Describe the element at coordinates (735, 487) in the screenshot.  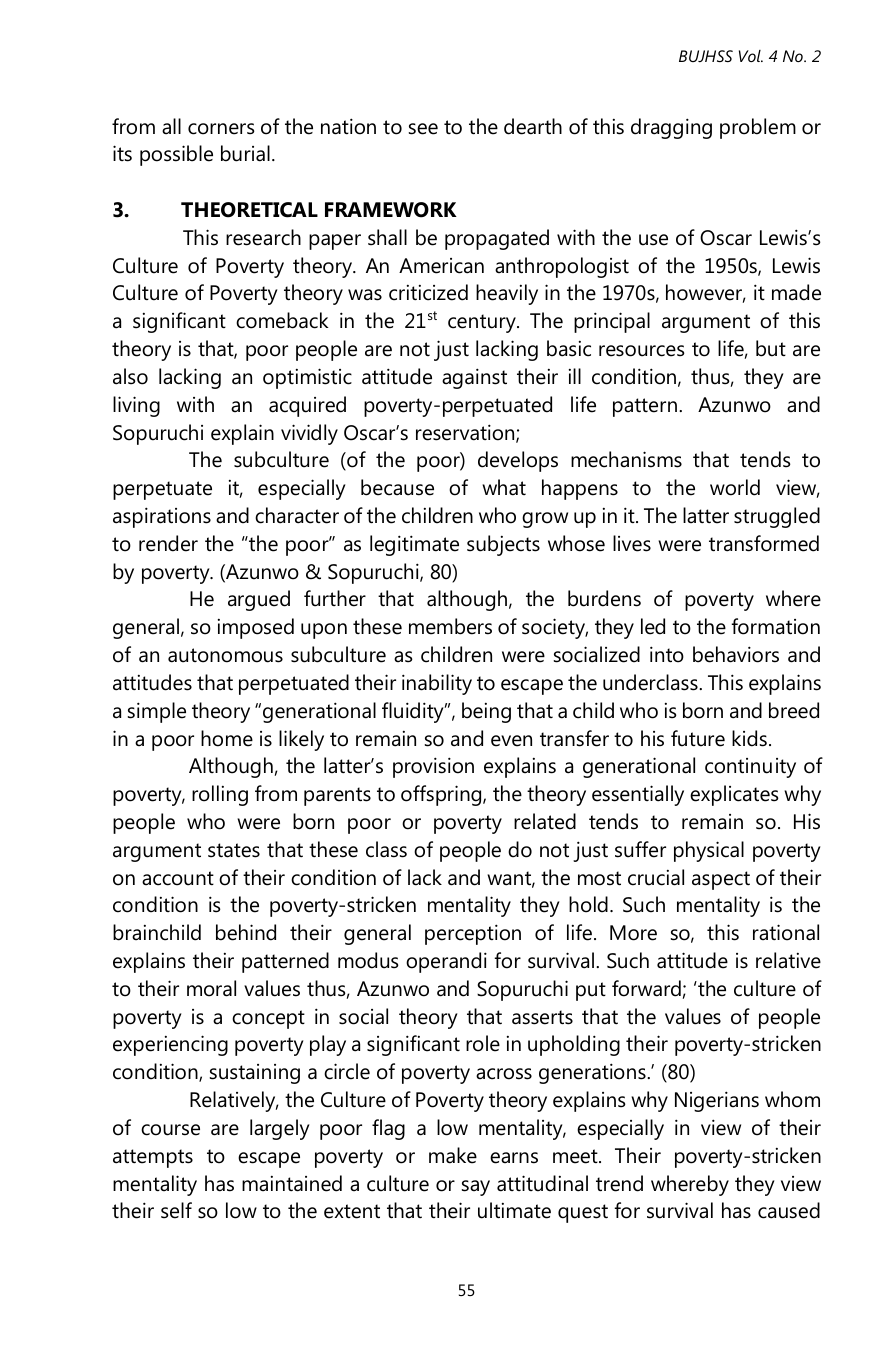
I see `world` at that location.
